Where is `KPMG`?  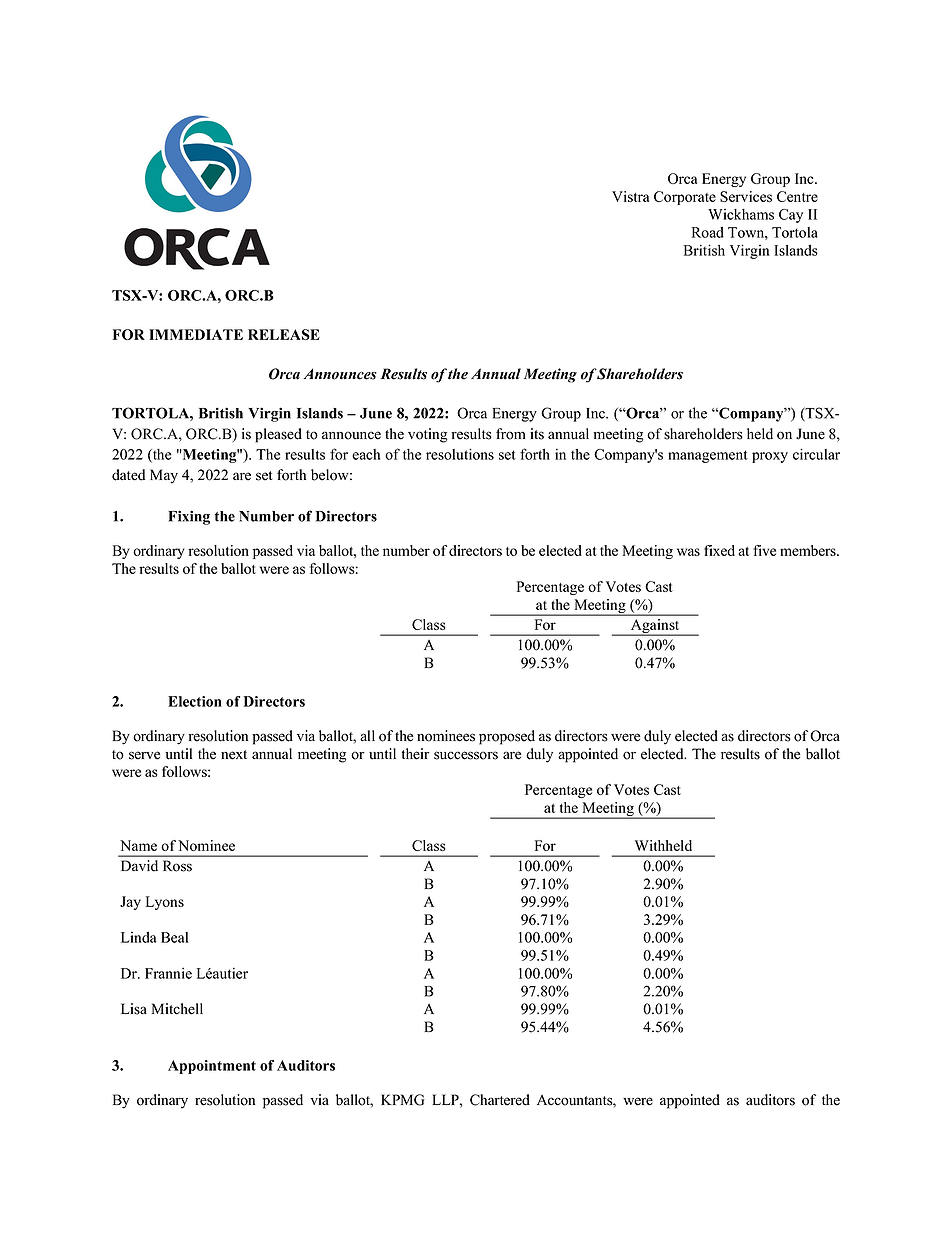
KPMG is located at coordinates (403, 1100).
